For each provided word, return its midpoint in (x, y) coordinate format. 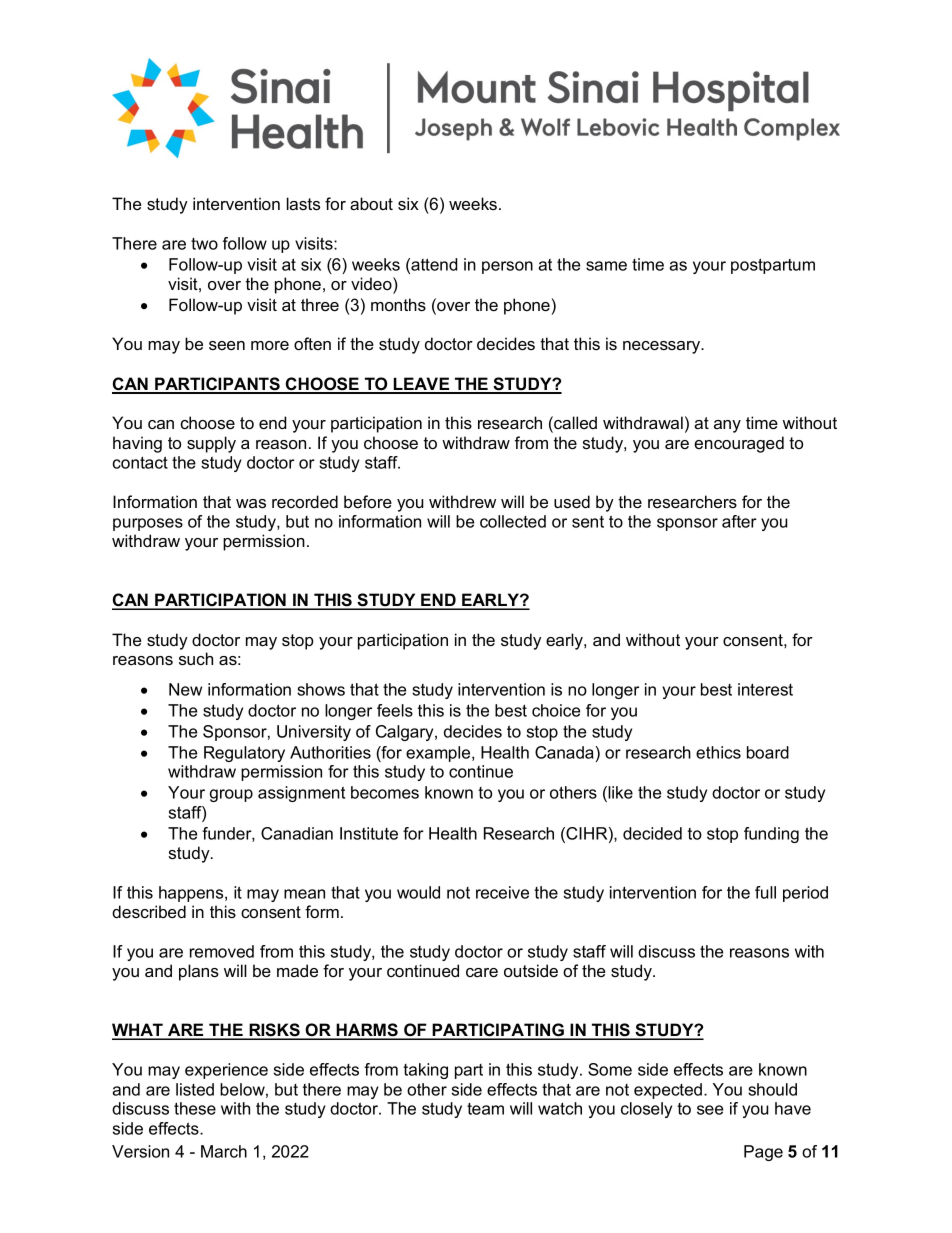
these (195, 1108)
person (507, 267)
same (606, 266)
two (204, 244)
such (196, 658)
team (485, 1109)
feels (395, 710)
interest (765, 689)
